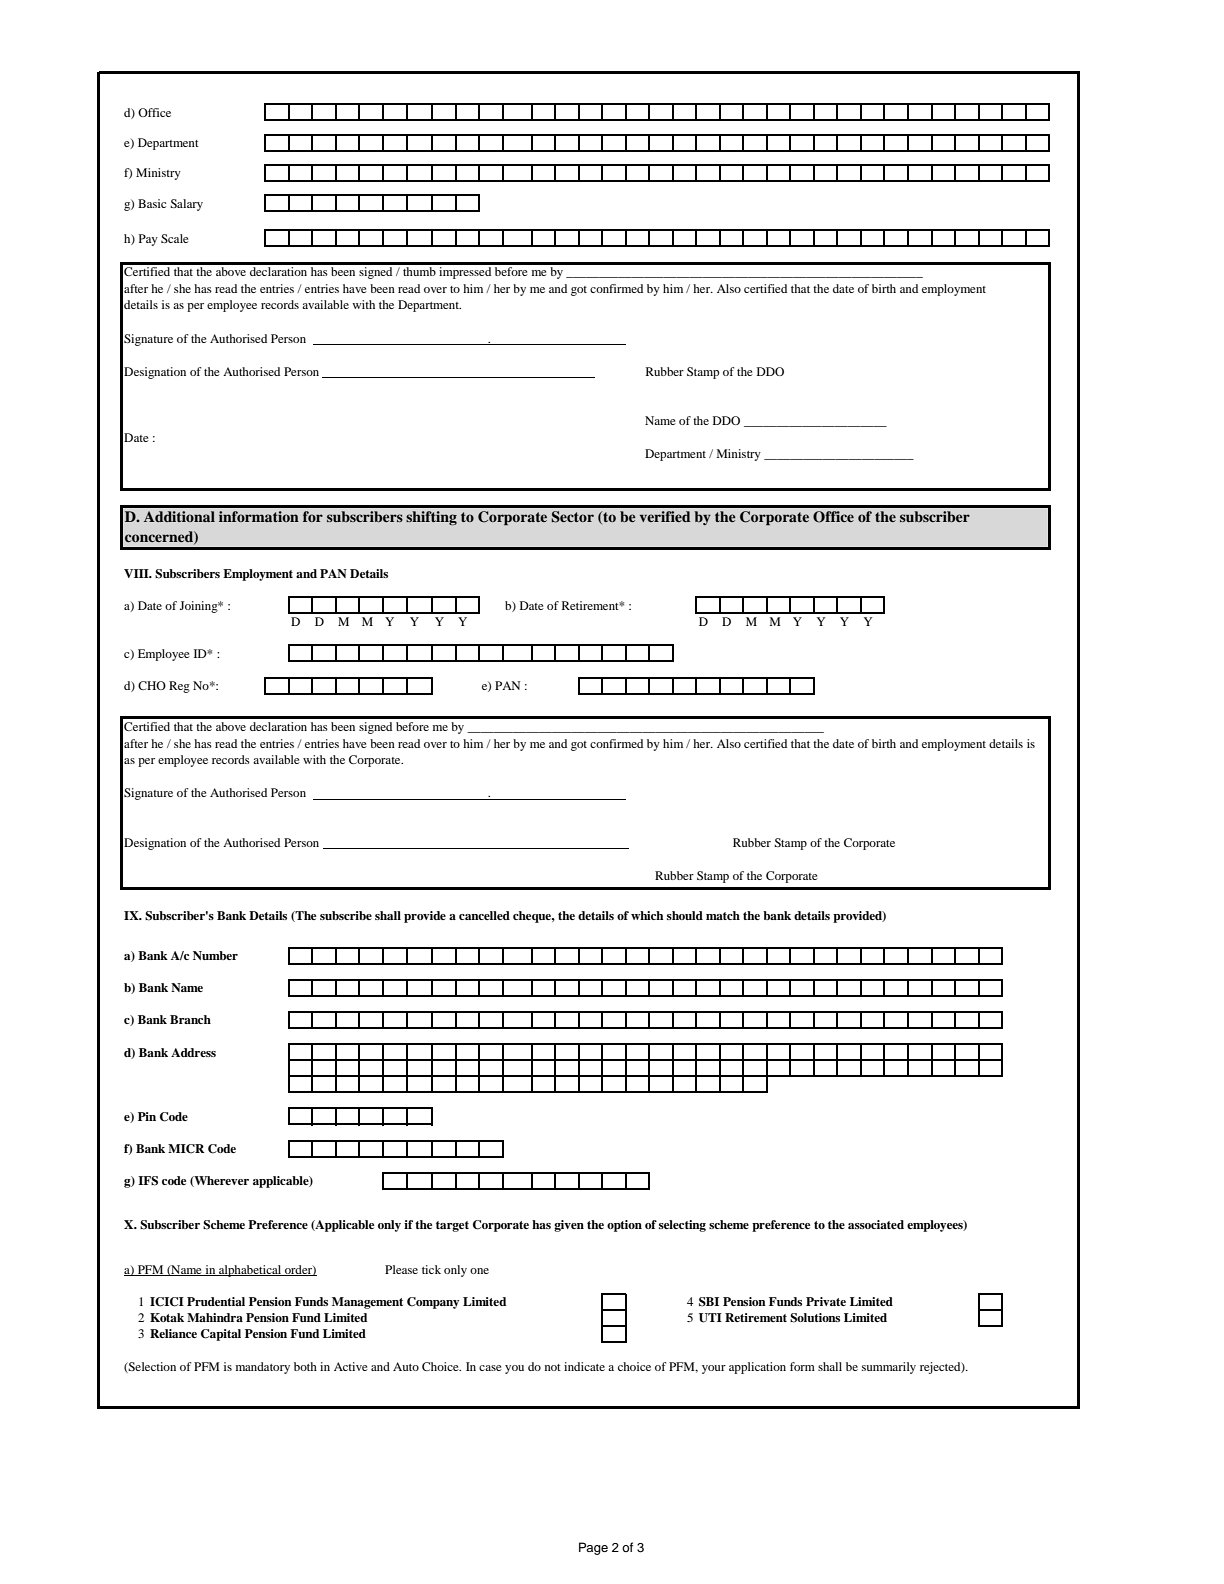 Image resolution: width=1224 pixels, height=1584 pixels. What do you see at coordinates (593, 1548) in the image?
I see `Page` at bounding box center [593, 1548].
